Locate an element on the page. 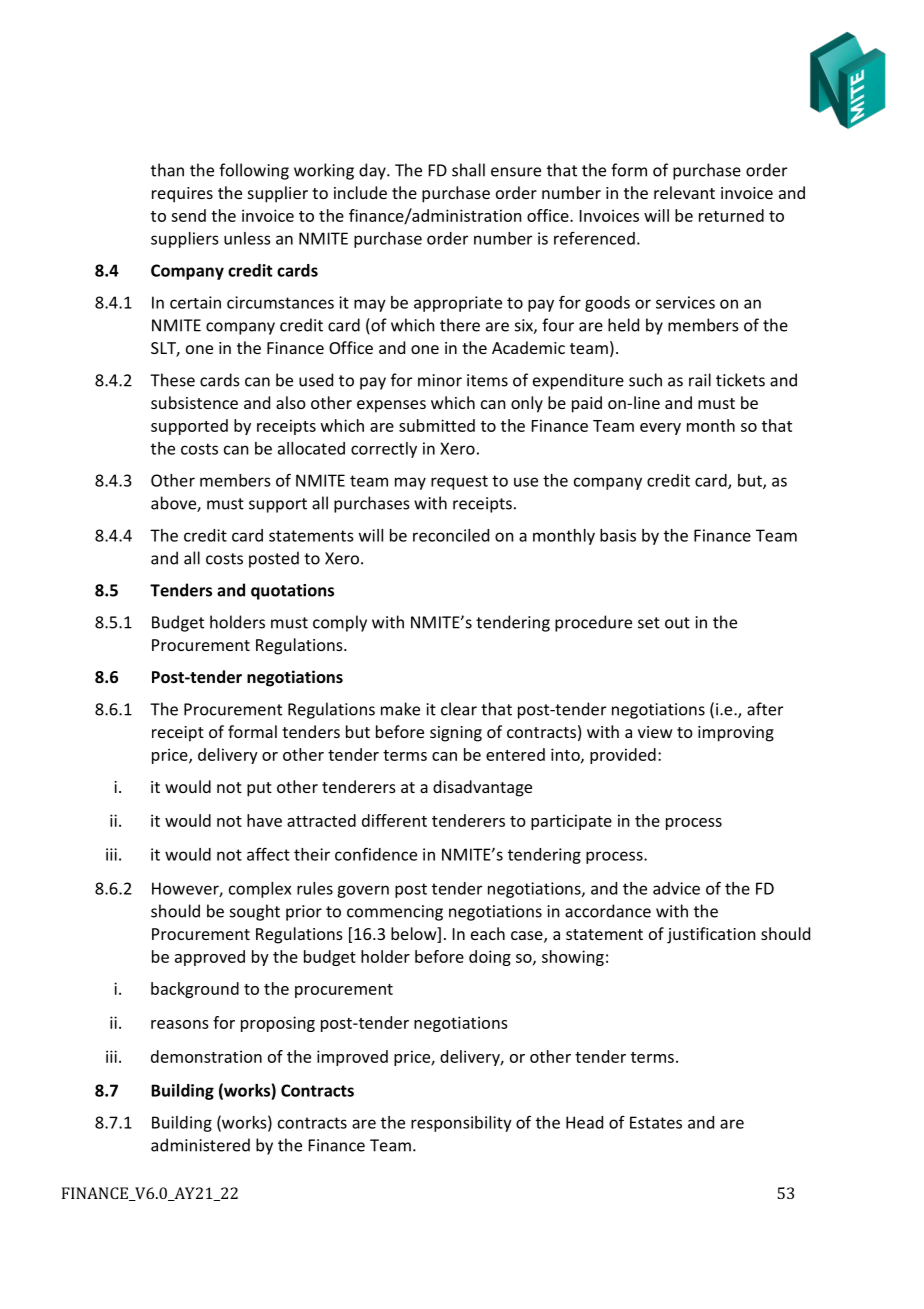 The width and height of the image is (924, 1309). responsibility is located at coordinates (461, 1124).
